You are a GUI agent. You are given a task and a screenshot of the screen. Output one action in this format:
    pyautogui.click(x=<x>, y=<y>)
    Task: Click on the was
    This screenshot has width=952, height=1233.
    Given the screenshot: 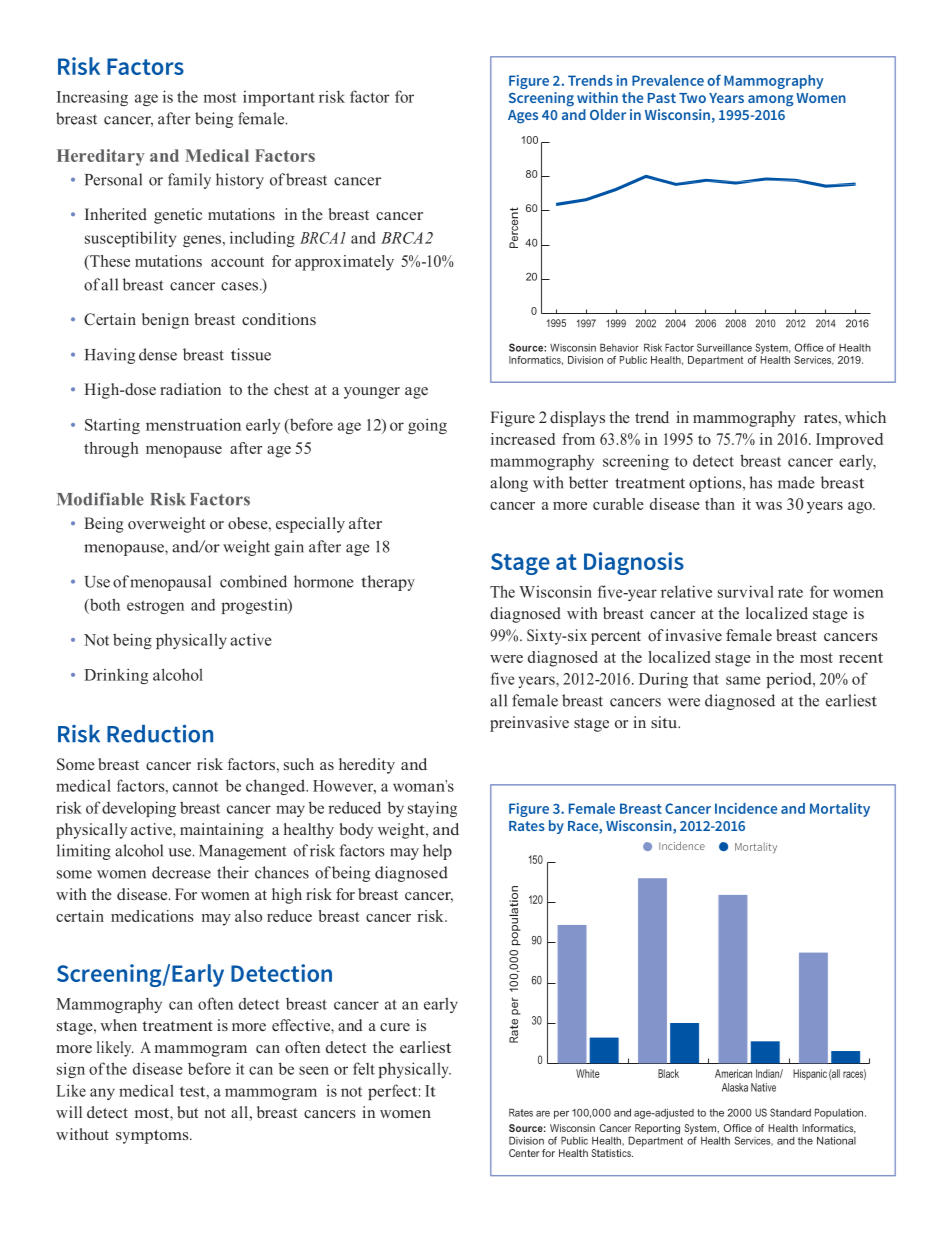 What is the action you would take?
    pyautogui.click(x=768, y=506)
